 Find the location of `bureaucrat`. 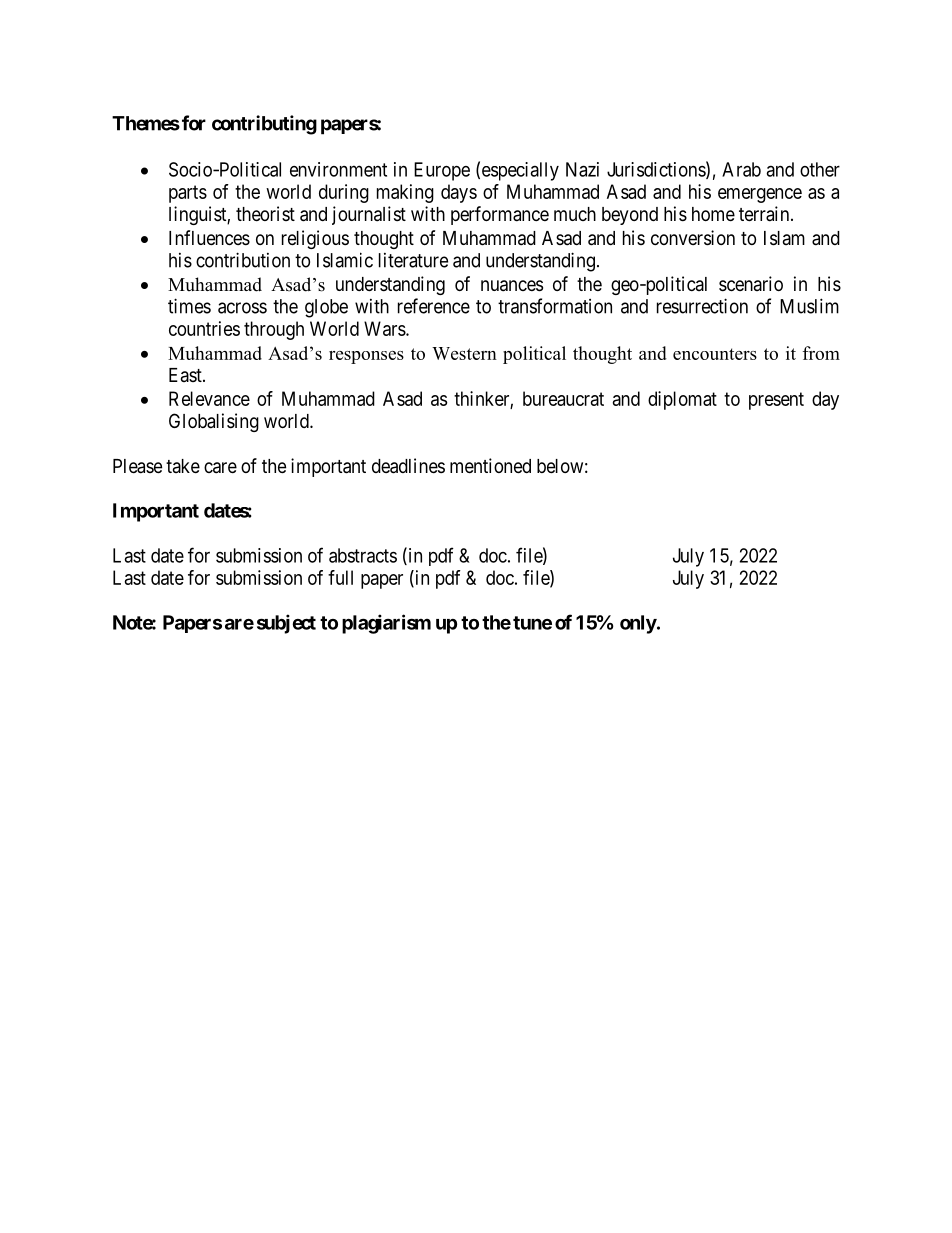

bureaucrat is located at coordinates (563, 398).
